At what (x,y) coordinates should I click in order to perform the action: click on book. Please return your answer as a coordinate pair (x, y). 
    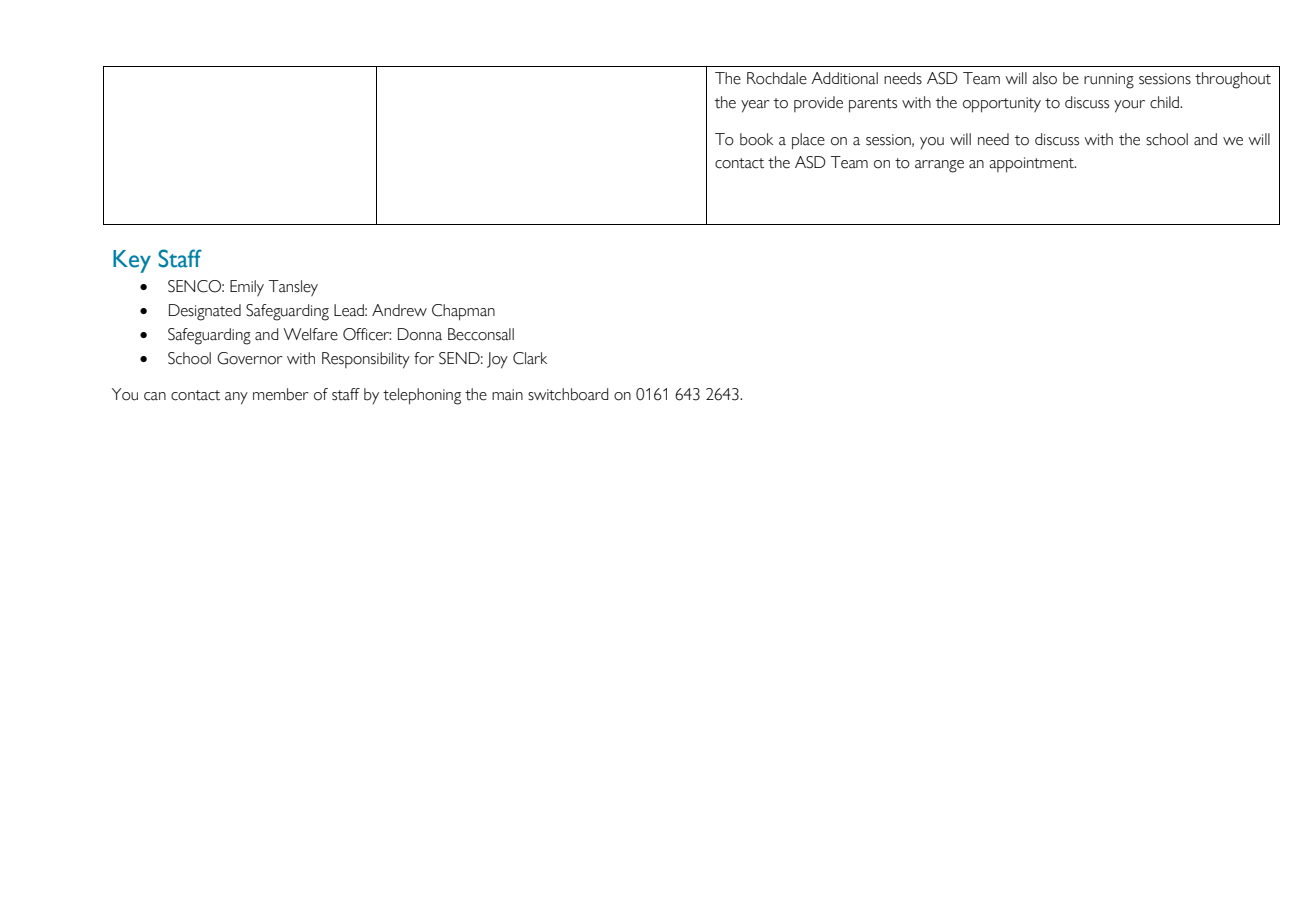
    Looking at the image, I should click on (756, 139).
